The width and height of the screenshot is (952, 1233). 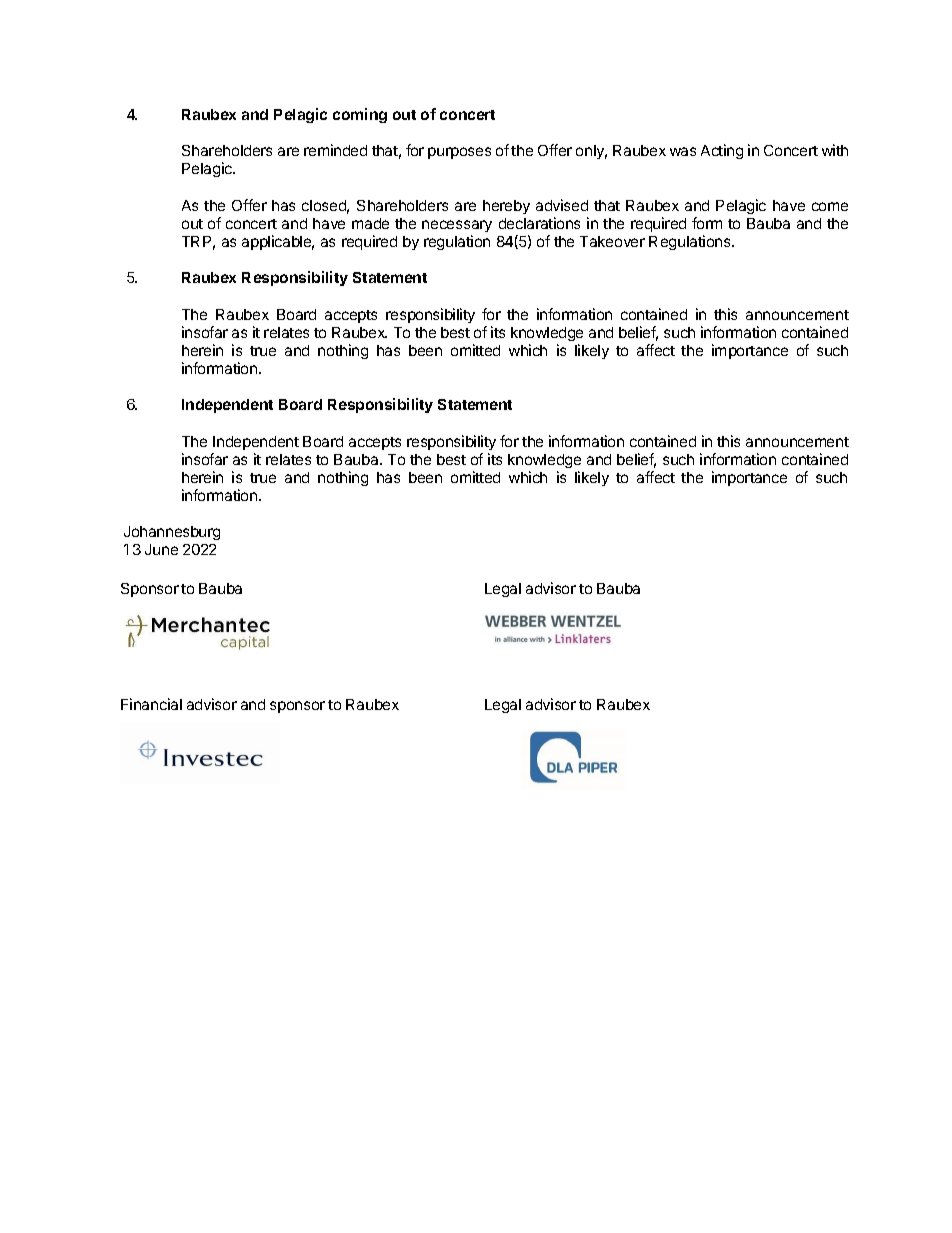 I want to click on purposes, so click(x=459, y=153).
